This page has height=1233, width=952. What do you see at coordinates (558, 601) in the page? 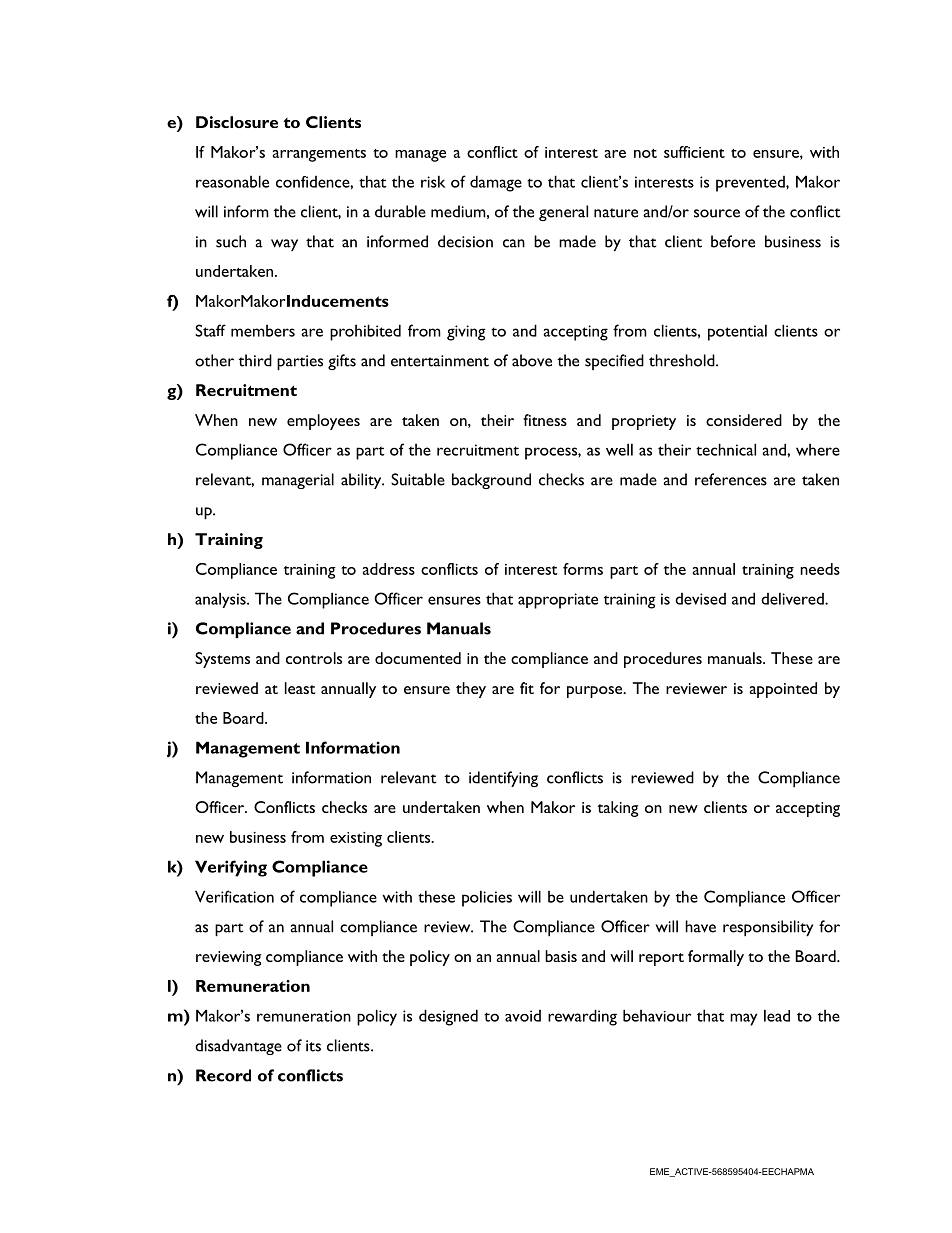
I see `appropriate` at bounding box center [558, 601].
